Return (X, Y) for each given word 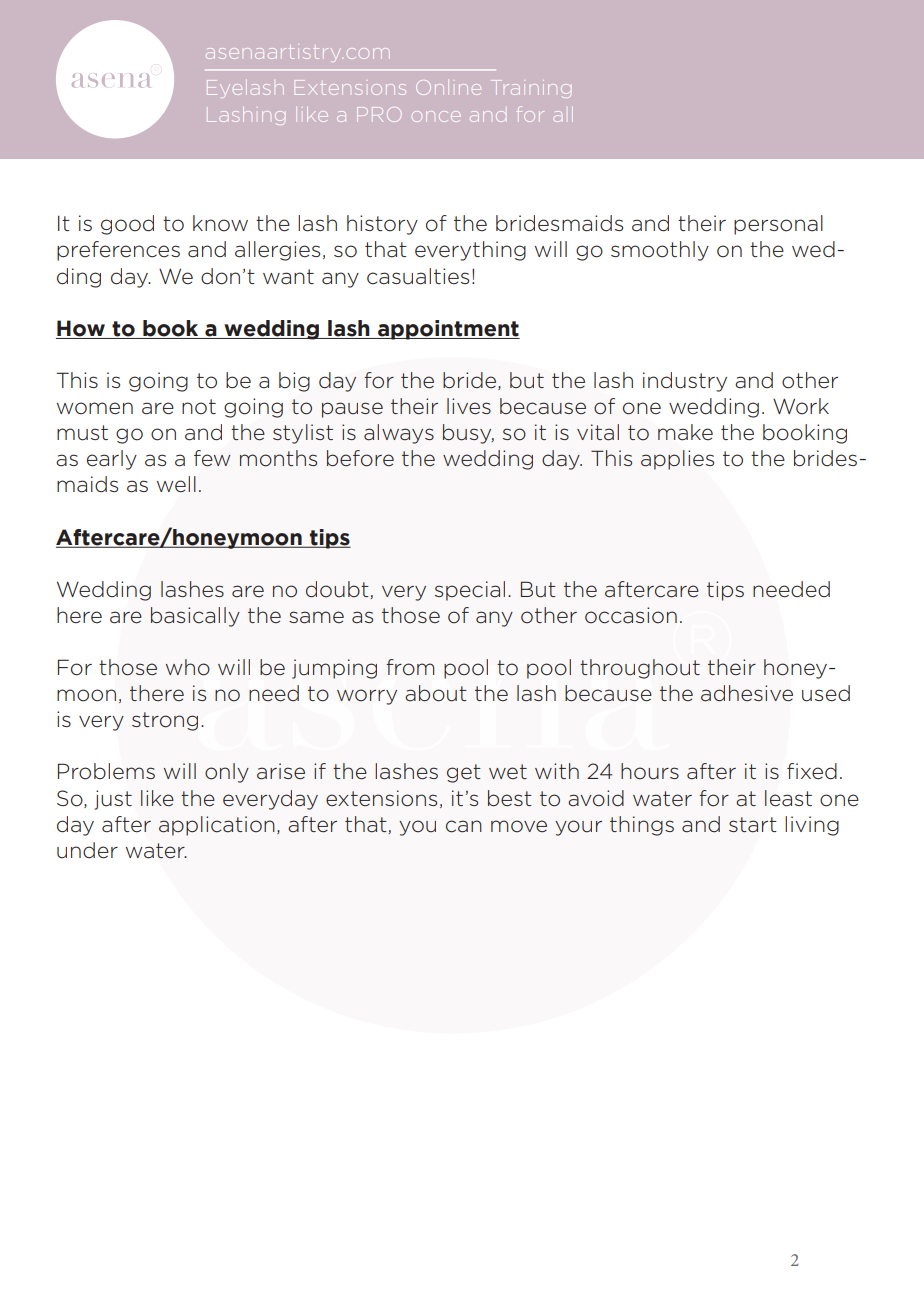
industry (685, 382)
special (470, 591)
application (217, 826)
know (220, 223)
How (81, 328)
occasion (631, 615)
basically (195, 617)
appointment (448, 330)
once (436, 116)
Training (531, 89)
